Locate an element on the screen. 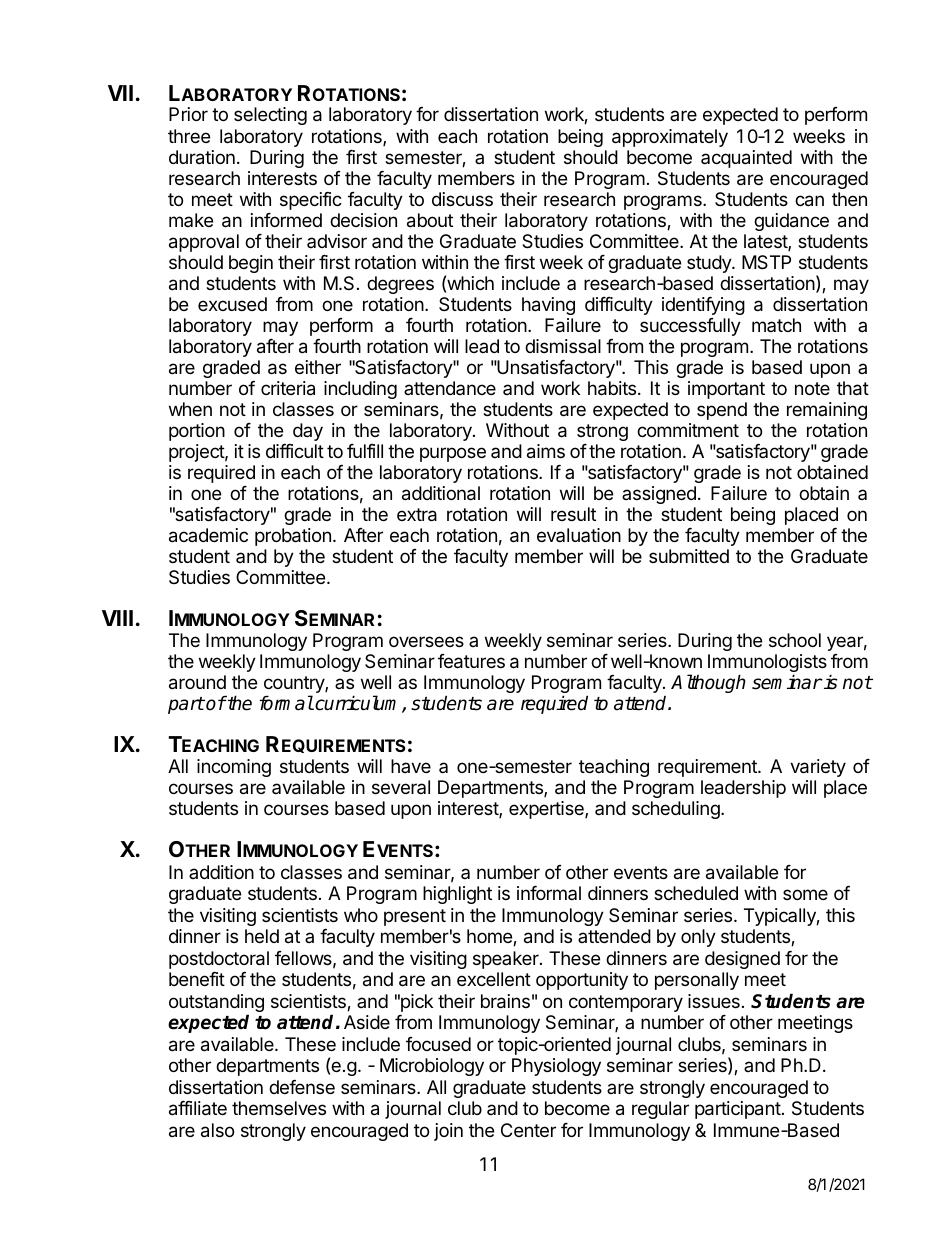 The image size is (952, 1233). school is located at coordinates (795, 640).
